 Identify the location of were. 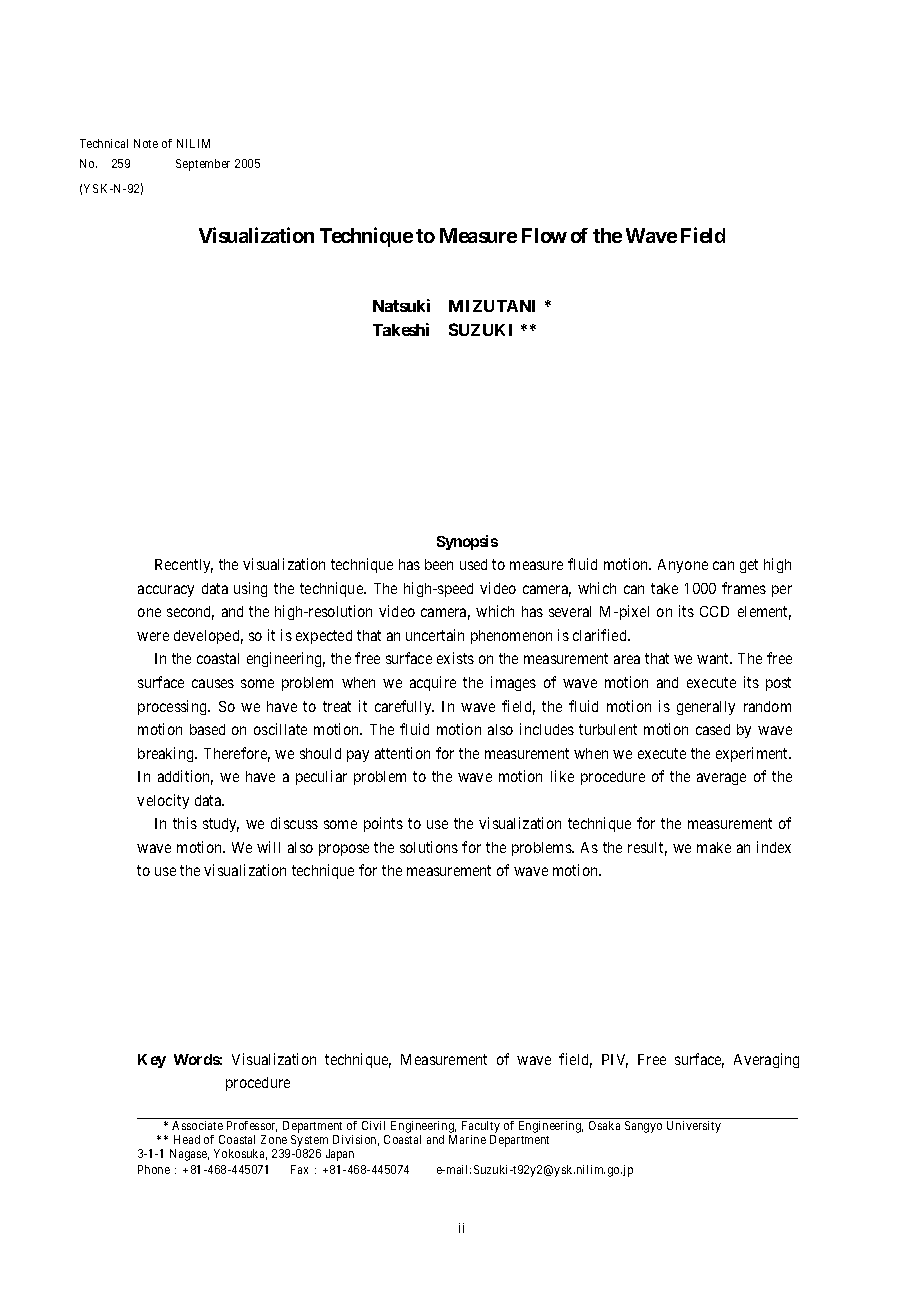
(153, 636).
